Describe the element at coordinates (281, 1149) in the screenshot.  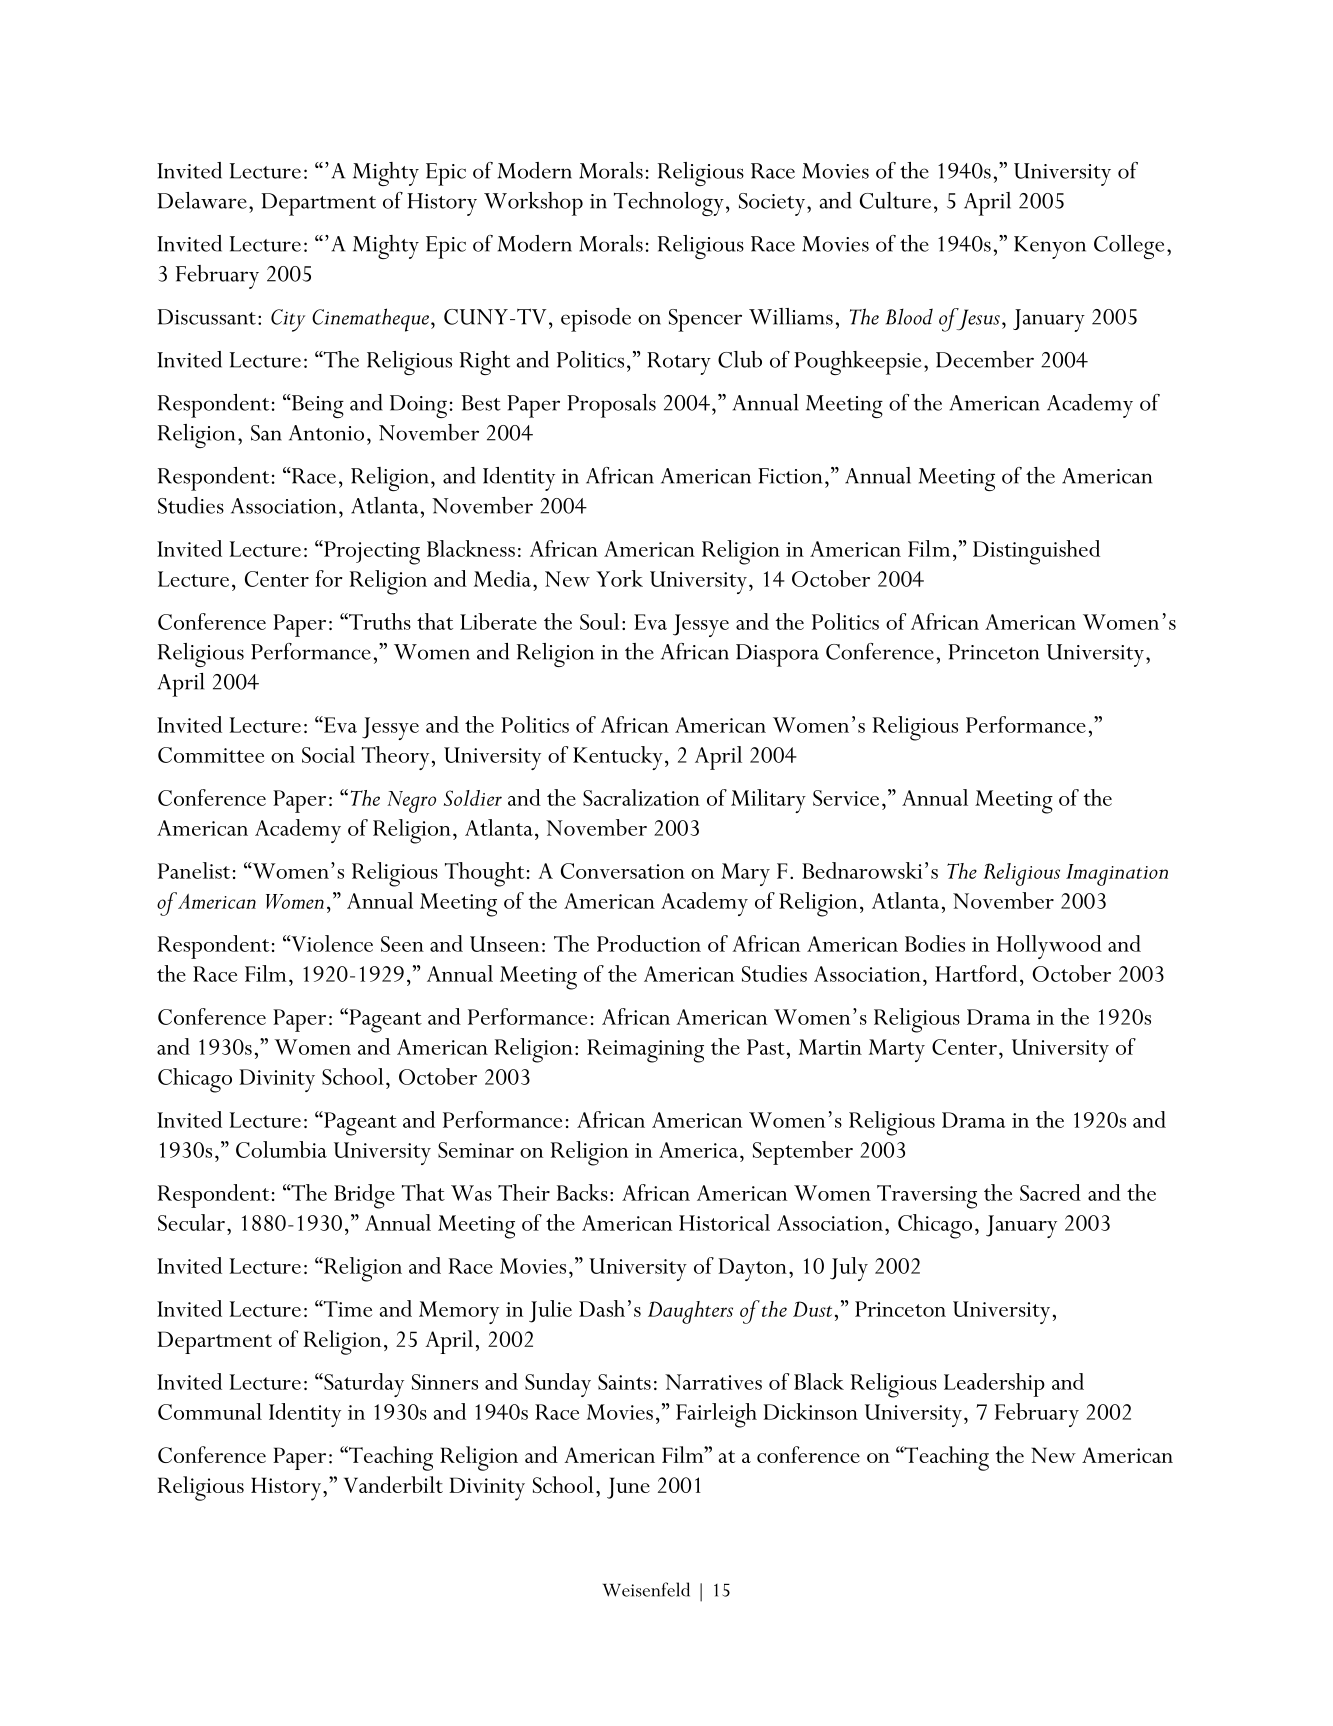
I see `Columbia` at that location.
